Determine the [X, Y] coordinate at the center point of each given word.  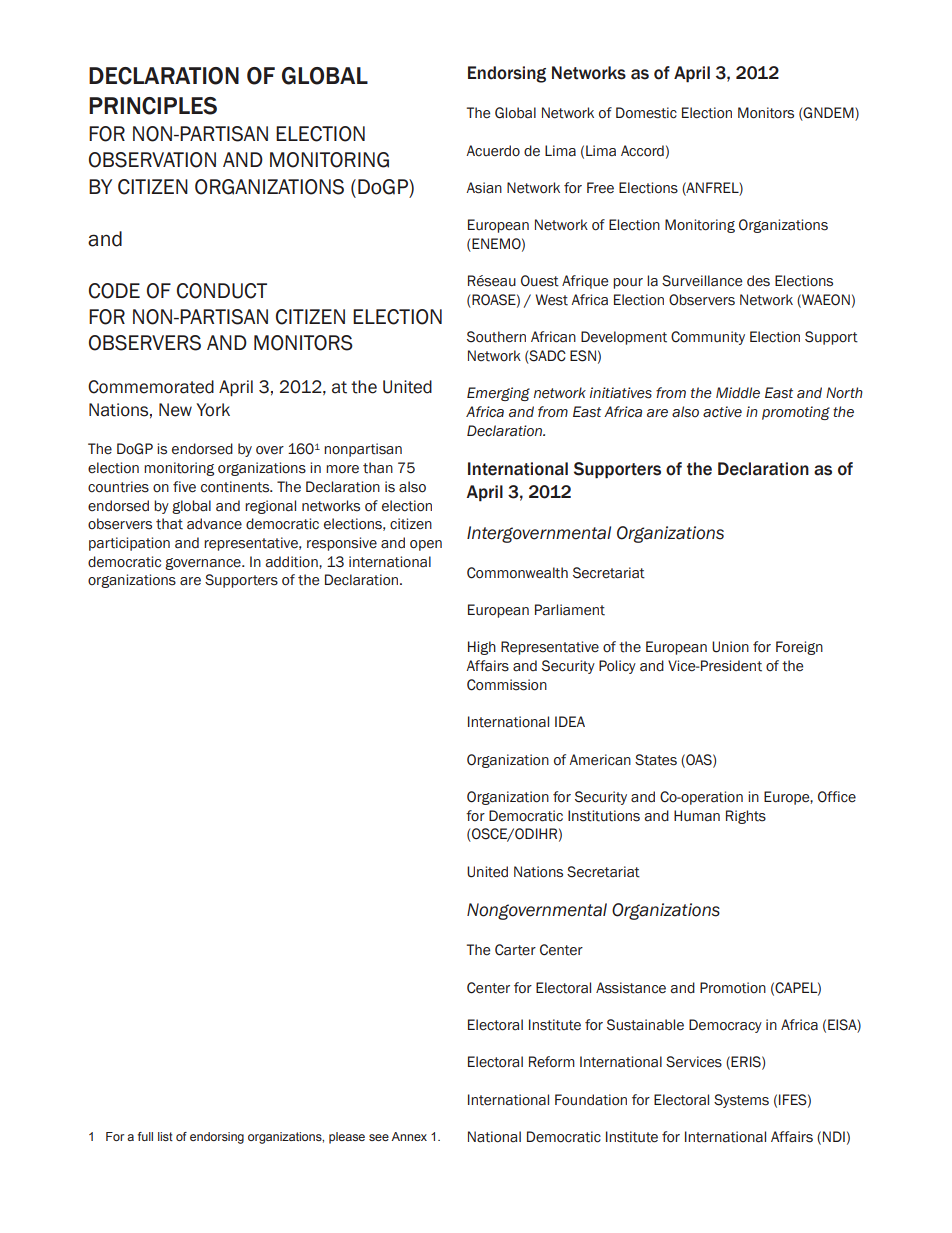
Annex [409, 1136]
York [213, 410]
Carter [515, 950]
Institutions [604, 816]
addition [293, 562]
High [482, 648]
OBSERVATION [152, 160]
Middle [738, 393]
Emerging [498, 394]
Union [730, 647]
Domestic [646, 113]
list [165, 1136]
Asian [484, 188]
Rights [746, 817]
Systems [741, 1101]
